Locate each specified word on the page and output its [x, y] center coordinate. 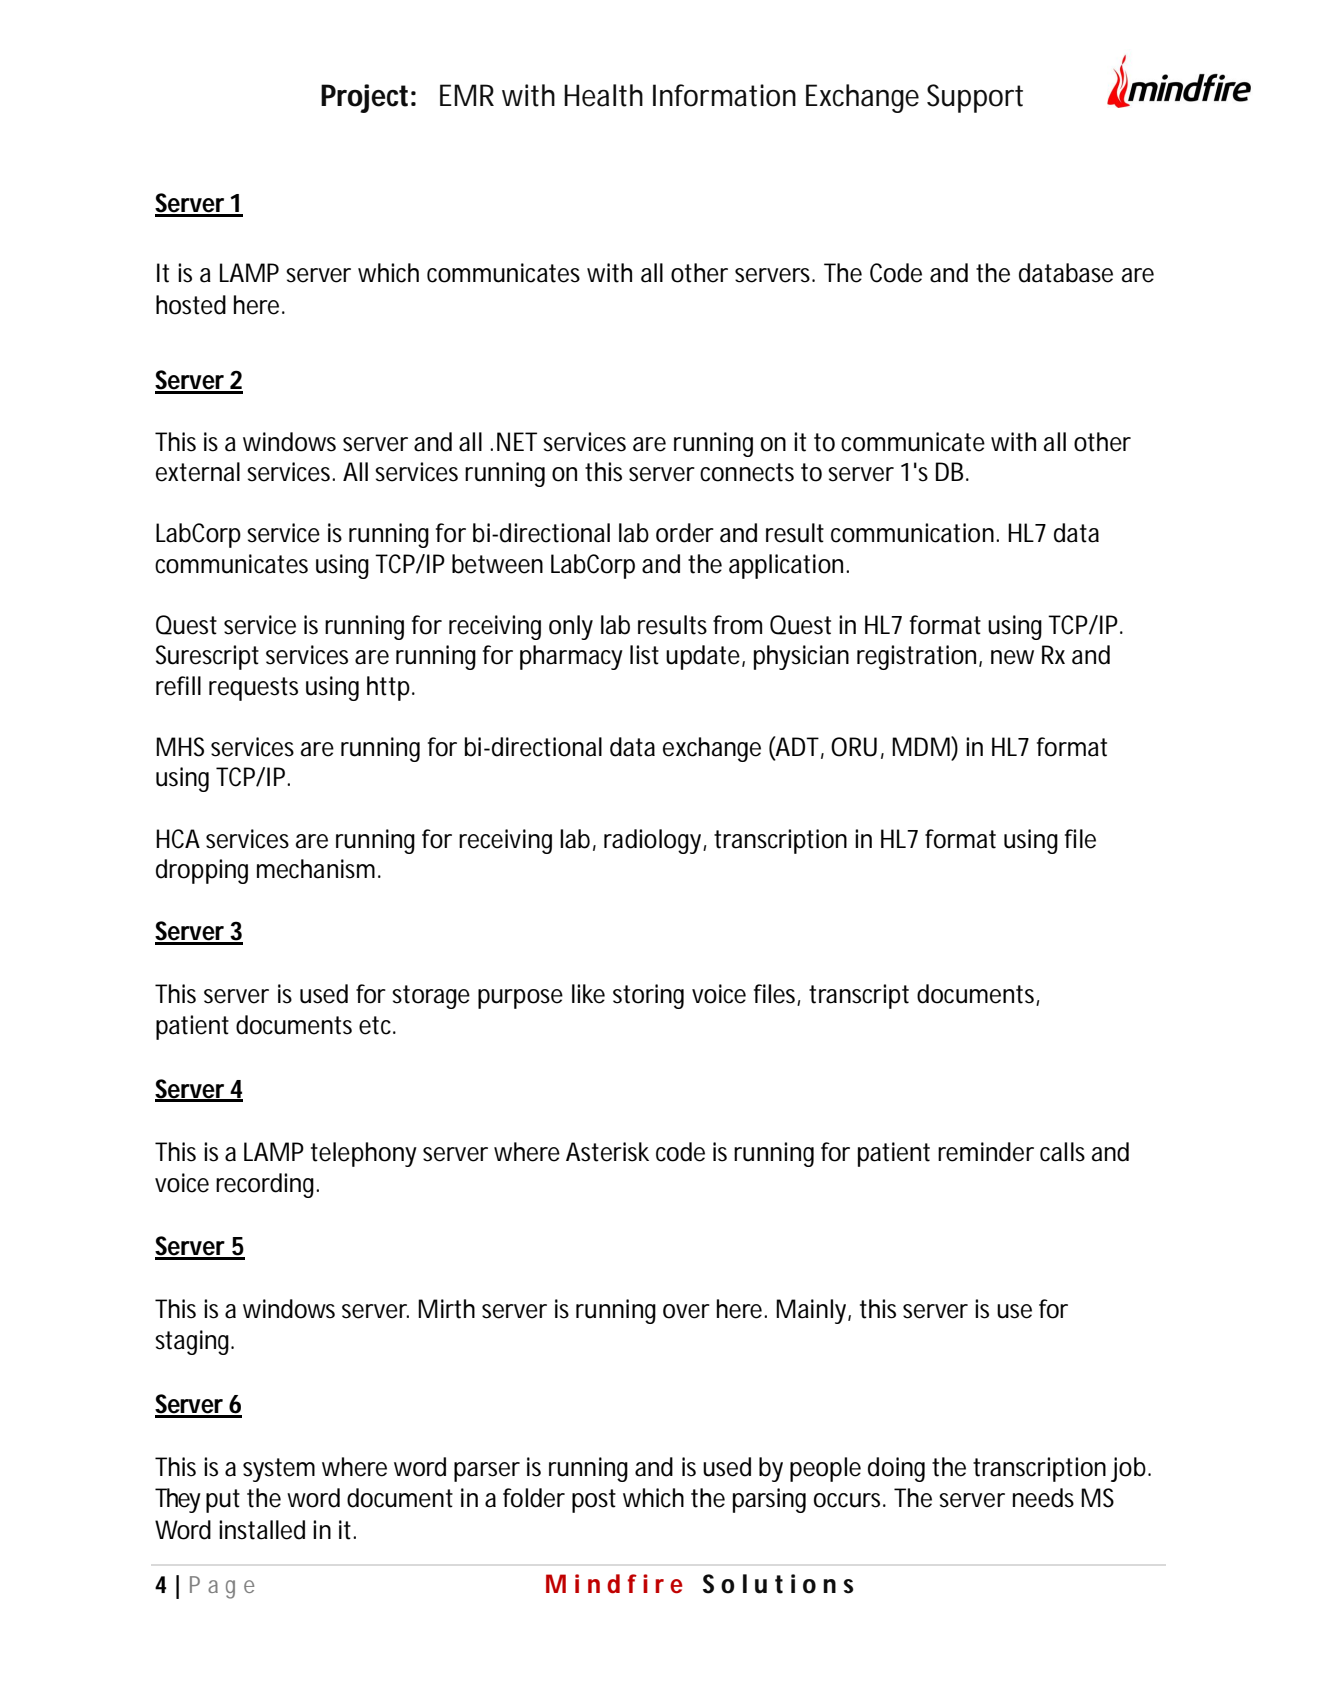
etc [377, 1025]
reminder [986, 1152]
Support [975, 98]
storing [648, 996]
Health [603, 95]
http [390, 688]
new [1012, 657]
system [279, 1470]
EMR [467, 95]
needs [1043, 1498]
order [685, 533]
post [594, 1501]
